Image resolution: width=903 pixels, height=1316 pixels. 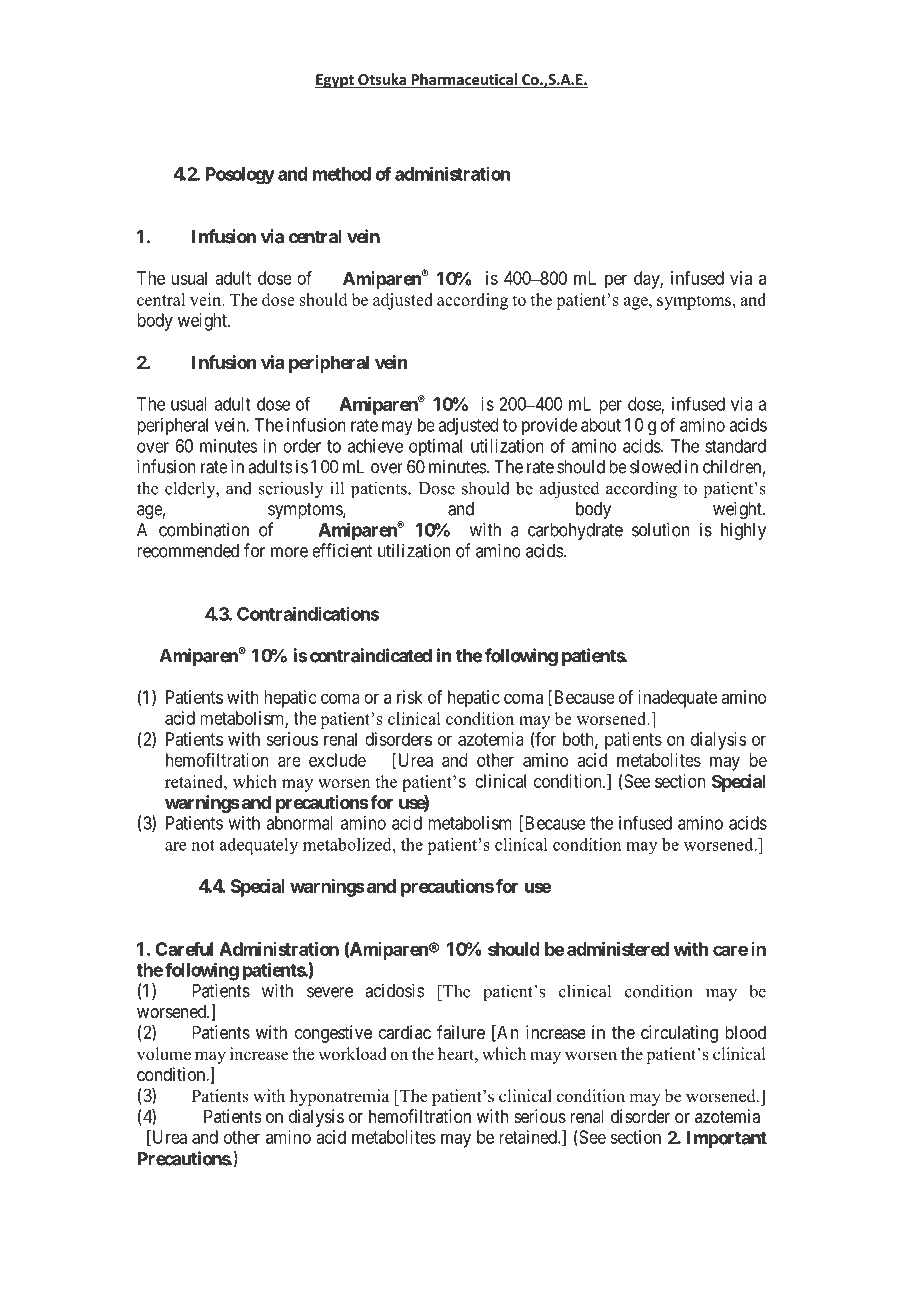 I want to click on recommended, so click(x=188, y=551).
